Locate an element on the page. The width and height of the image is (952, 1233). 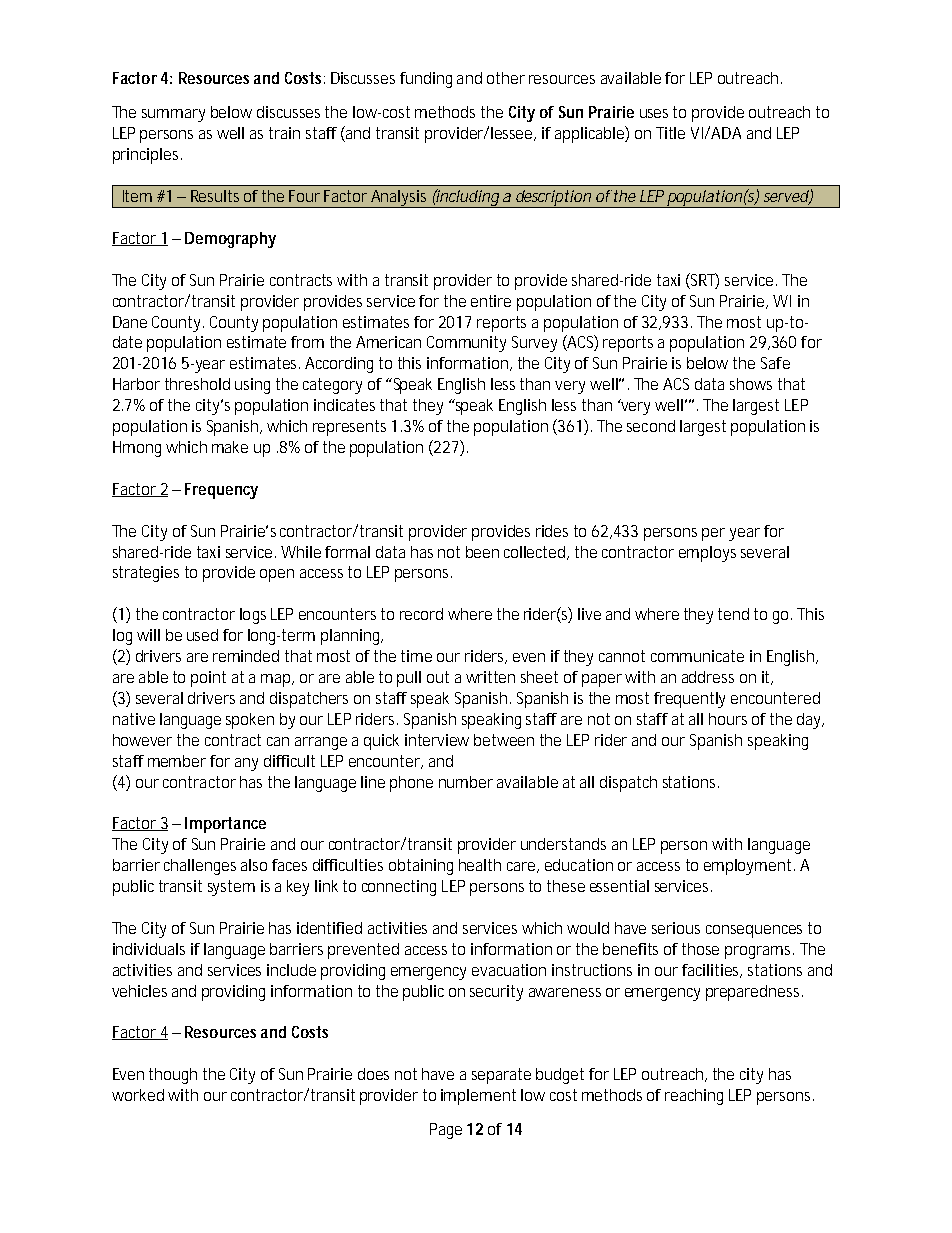
summary is located at coordinates (173, 115).
